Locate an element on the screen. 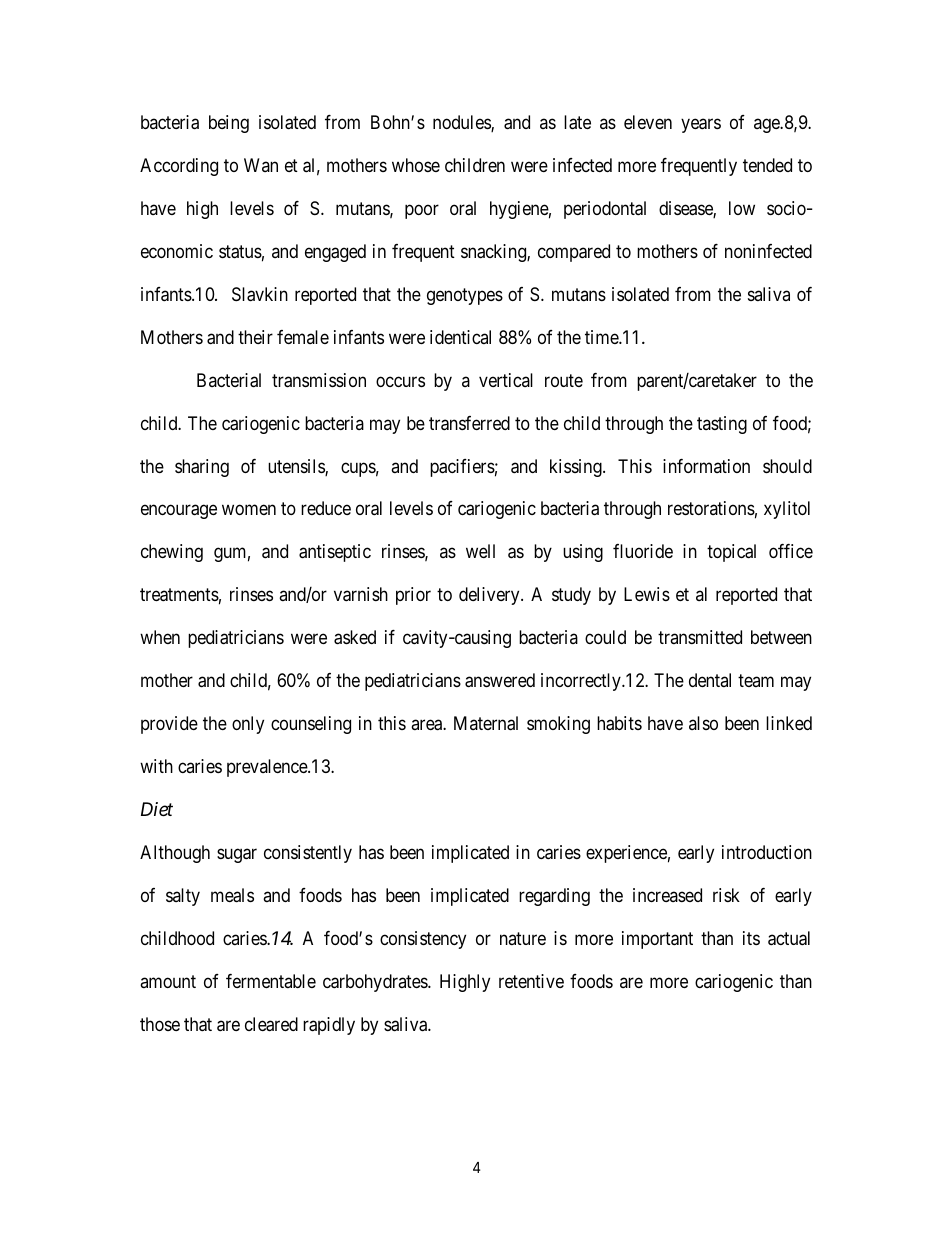 This screenshot has width=952, height=1233. nodules is located at coordinates (462, 123).
